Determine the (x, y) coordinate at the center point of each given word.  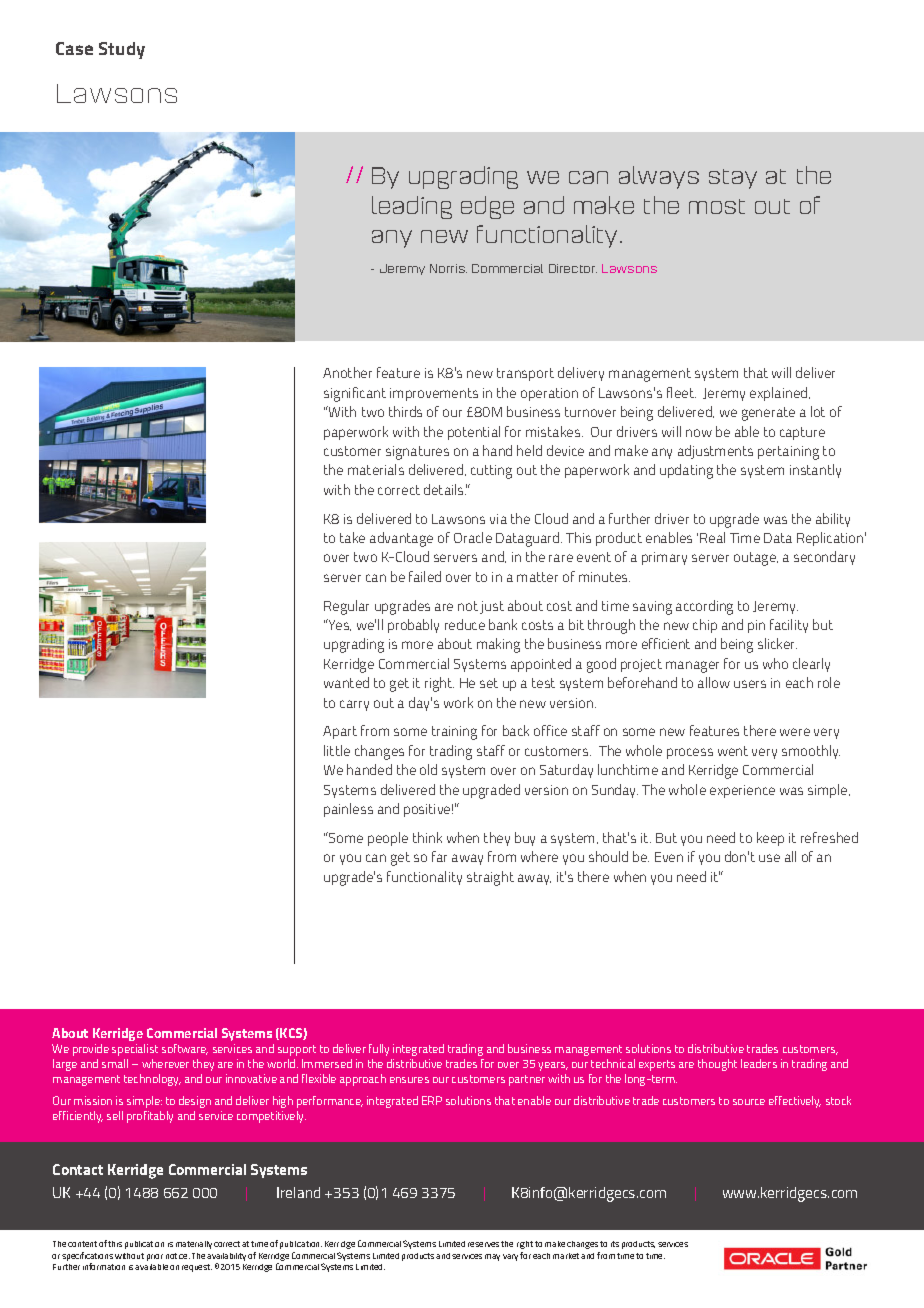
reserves (483, 1244)
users (750, 684)
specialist (135, 1050)
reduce (465, 624)
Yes (339, 625)
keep (770, 839)
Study (122, 50)
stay (733, 179)
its (615, 1244)
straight (490, 878)
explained (780, 394)
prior (155, 1257)
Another (347, 372)
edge (487, 207)
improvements (434, 394)
